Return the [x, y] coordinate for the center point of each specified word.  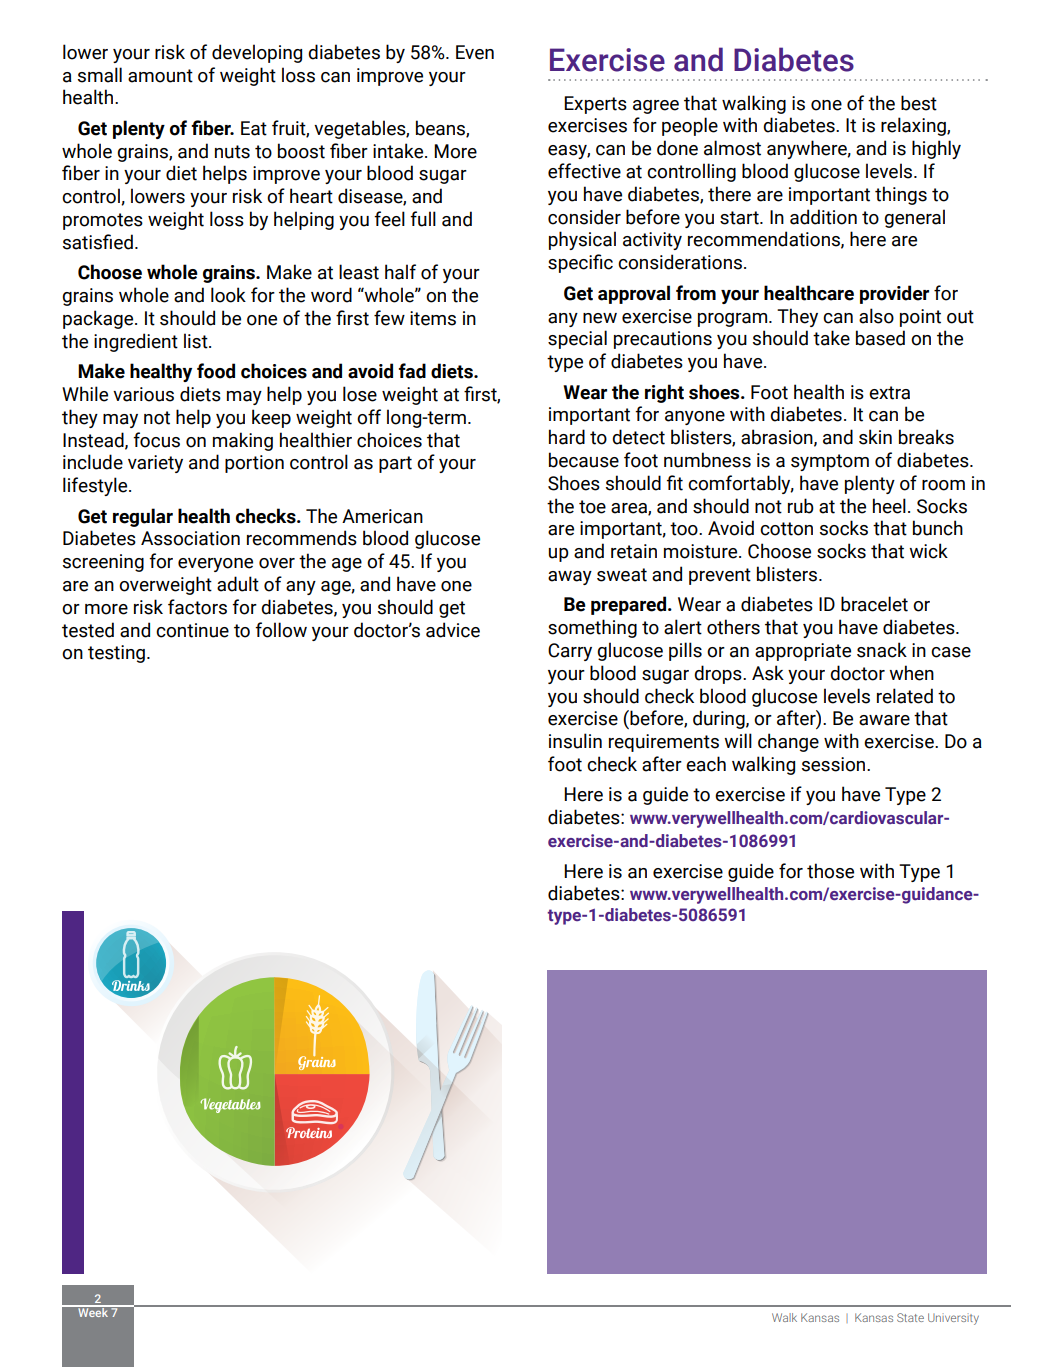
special [577, 339]
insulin [575, 741]
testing [116, 654]
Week [93, 1311]
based [880, 338]
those [830, 871]
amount [160, 76]
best [919, 103]
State [910, 1317]
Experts [595, 105]
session [835, 764]
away [570, 578]
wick [928, 551]
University [953, 1319]
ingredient [136, 342]
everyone [215, 565]
